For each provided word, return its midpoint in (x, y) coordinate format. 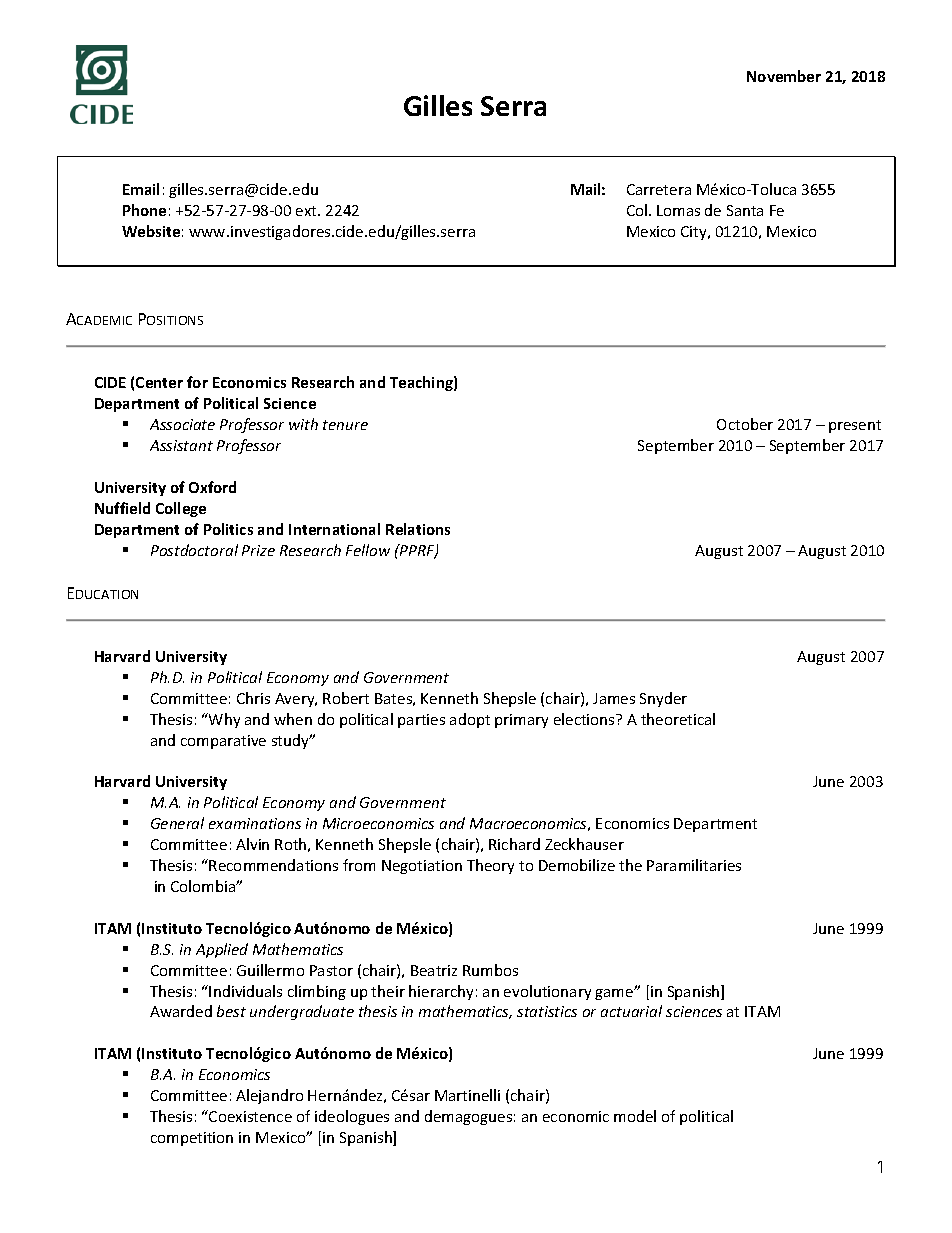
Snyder (663, 699)
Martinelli (467, 1095)
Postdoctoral (194, 550)
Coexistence (249, 1116)
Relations (418, 529)
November (784, 76)
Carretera (659, 189)
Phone (144, 210)
